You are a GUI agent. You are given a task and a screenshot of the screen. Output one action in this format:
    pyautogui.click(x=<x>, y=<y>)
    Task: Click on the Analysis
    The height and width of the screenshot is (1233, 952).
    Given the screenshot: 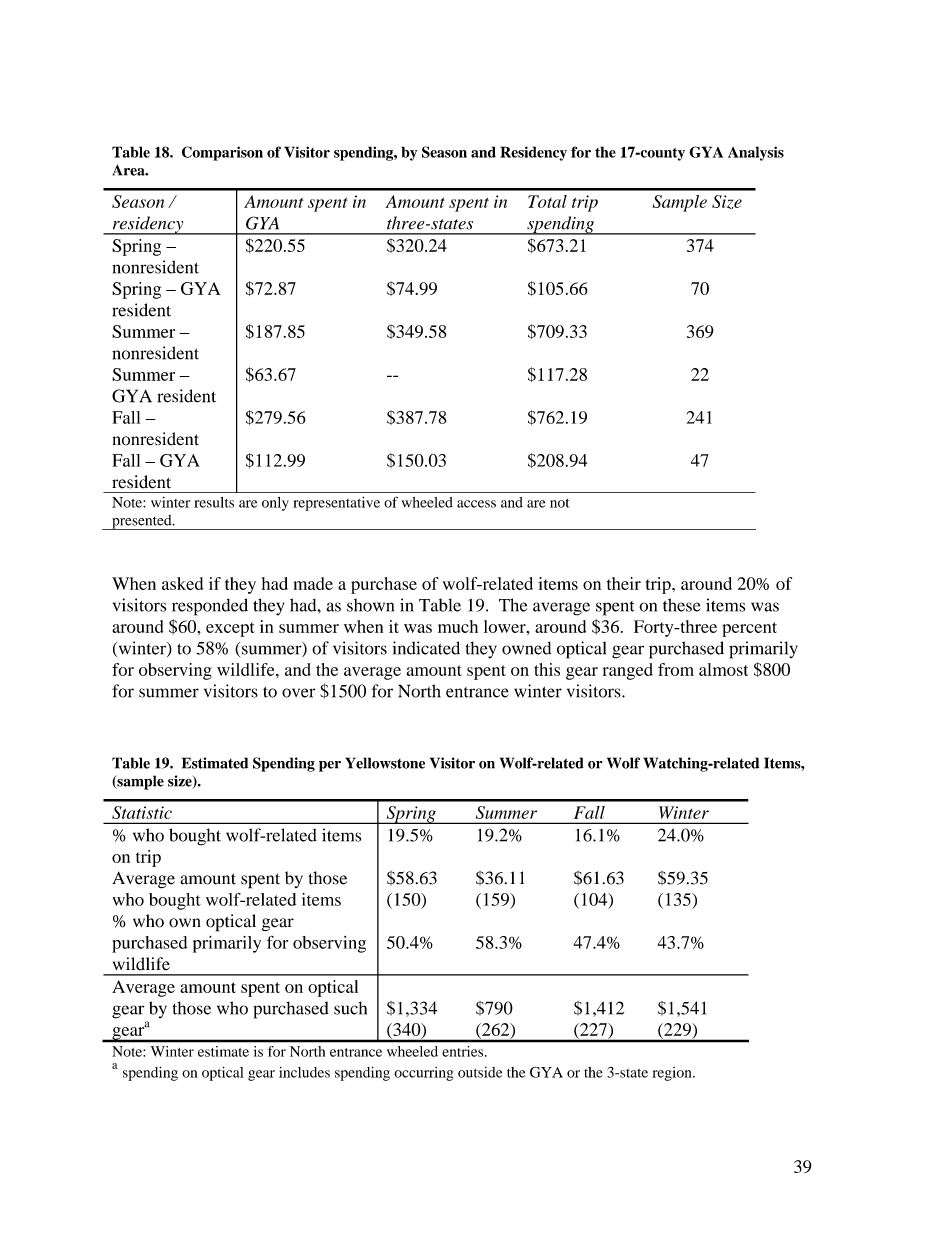 What is the action you would take?
    pyautogui.click(x=756, y=153)
